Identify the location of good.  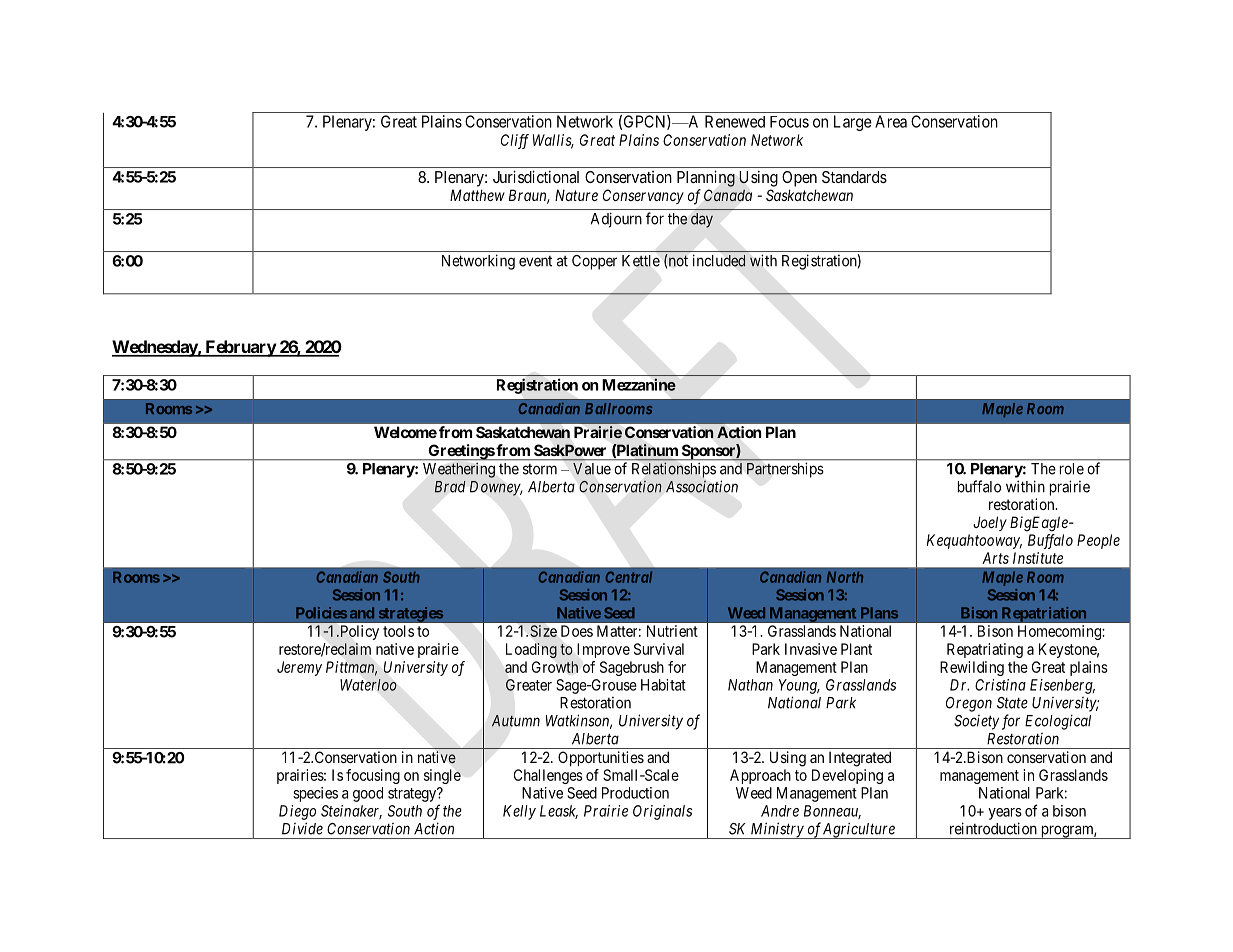
(368, 794).
